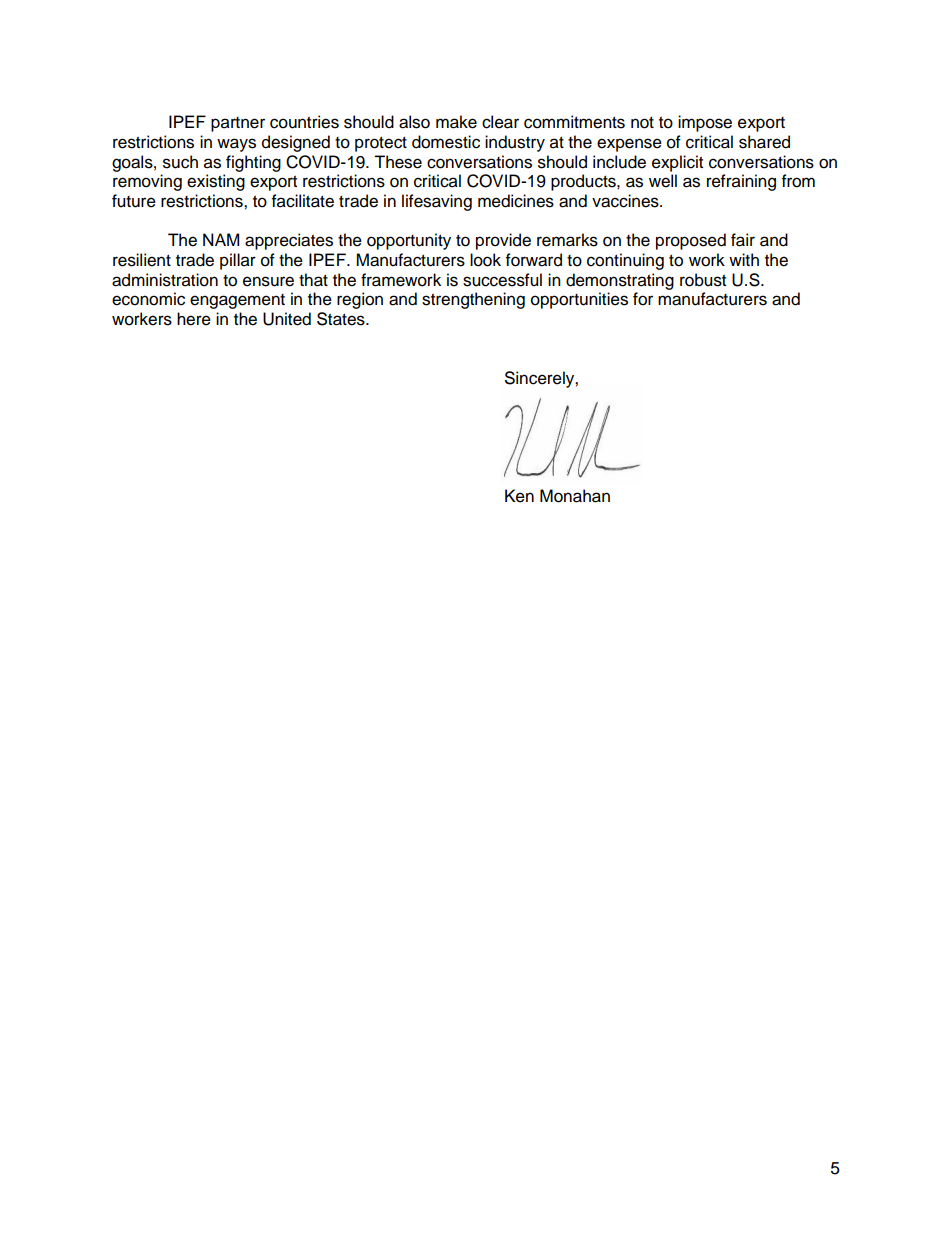 This image has width=952, height=1233. Describe the element at coordinates (744, 259) in the image. I see `with` at that location.
